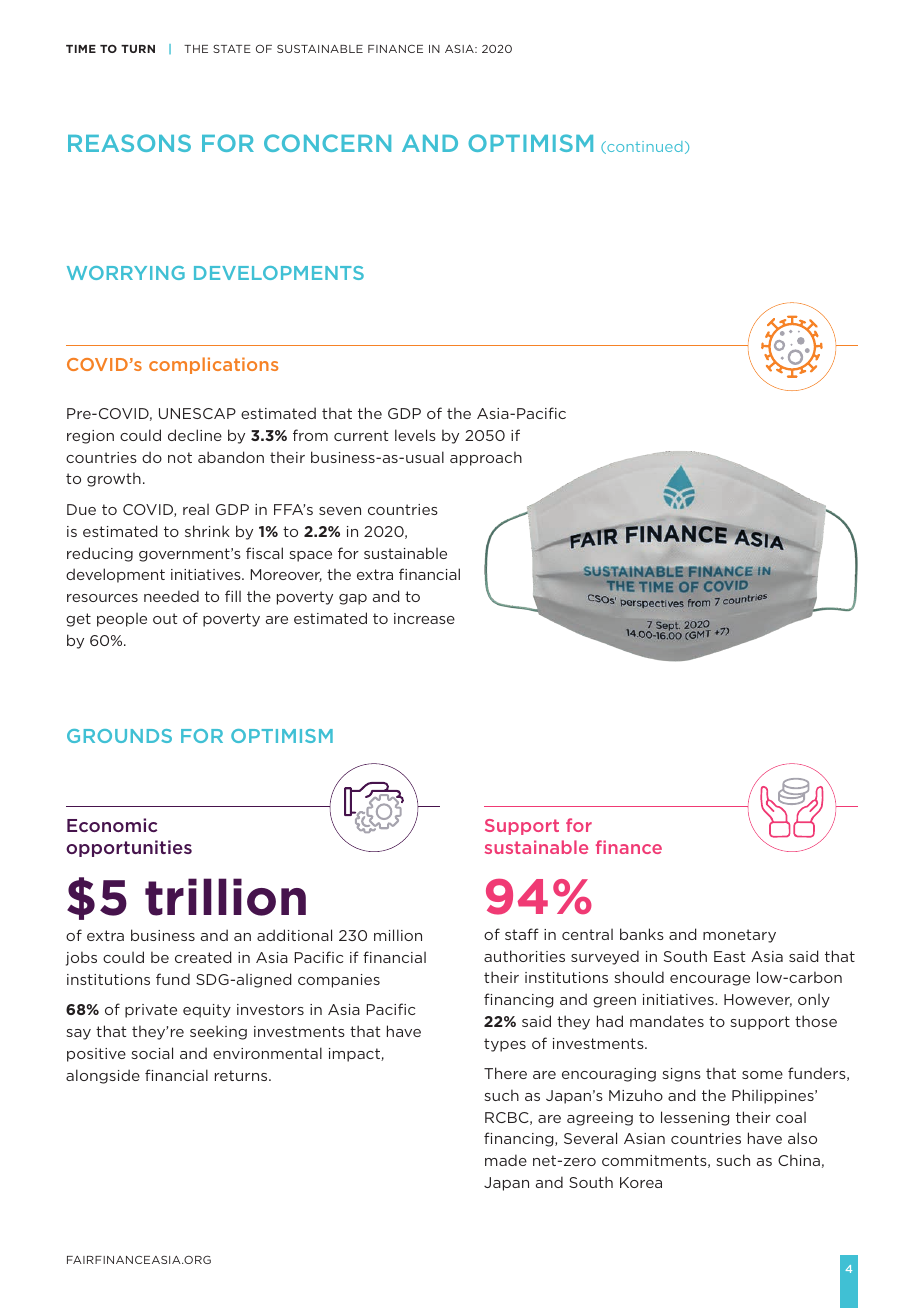 Image resolution: width=924 pixels, height=1308 pixels. I want to click on lessening, so click(695, 1118).
